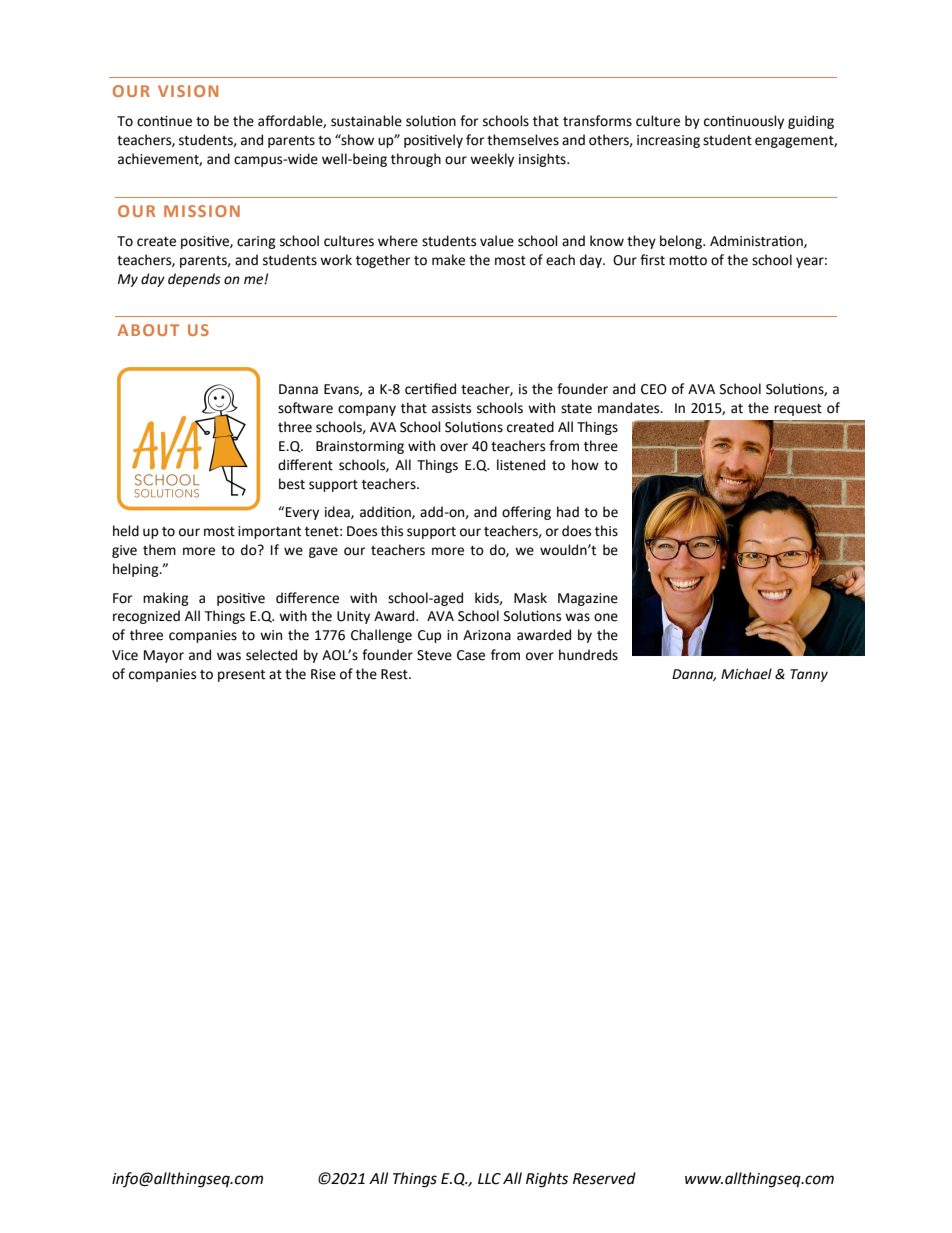 The height and width of the screenshot is (1233, 952). I want to click on Michael, so click(746, 674).
